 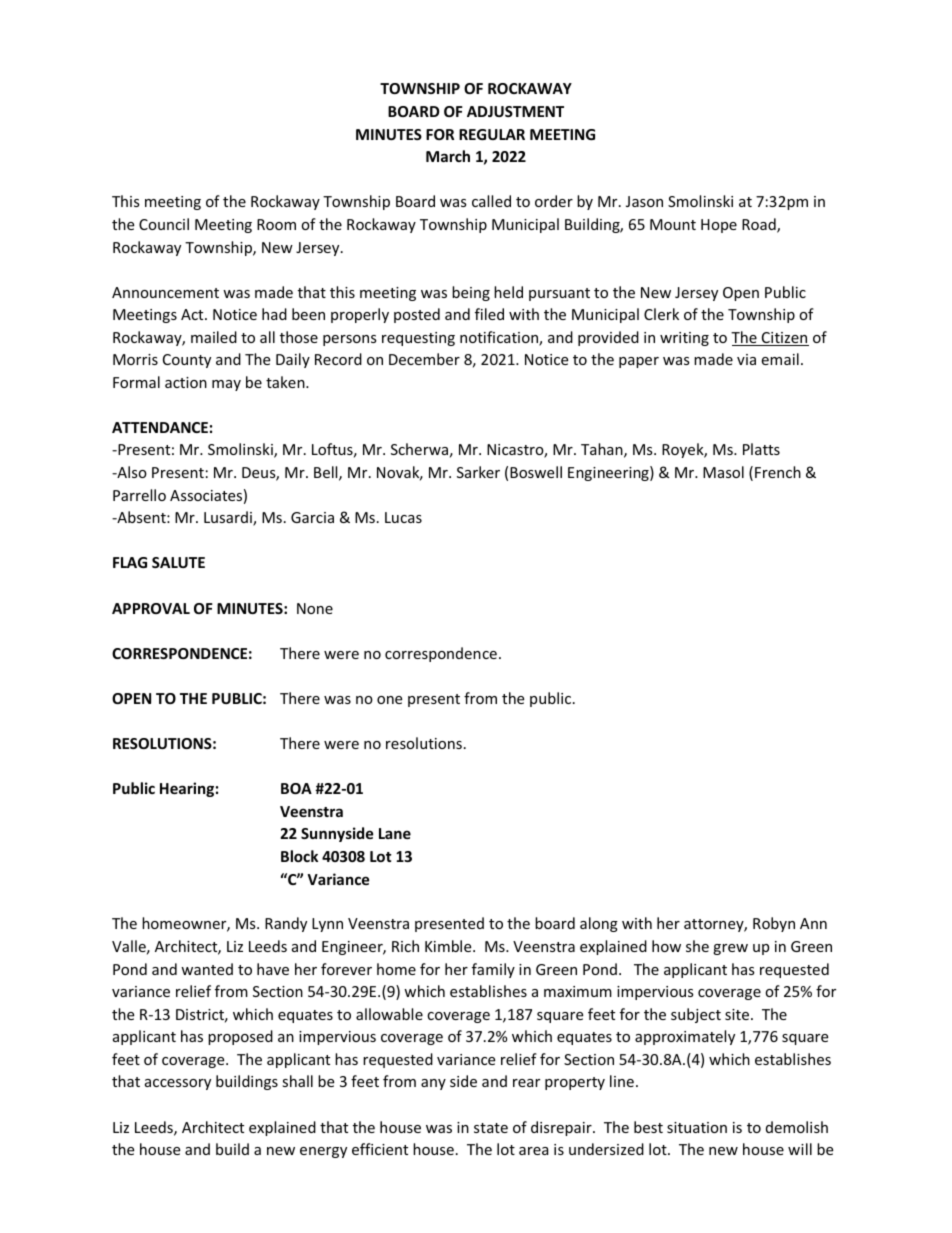 I want to click on Council, so click(x=164, y=224).
